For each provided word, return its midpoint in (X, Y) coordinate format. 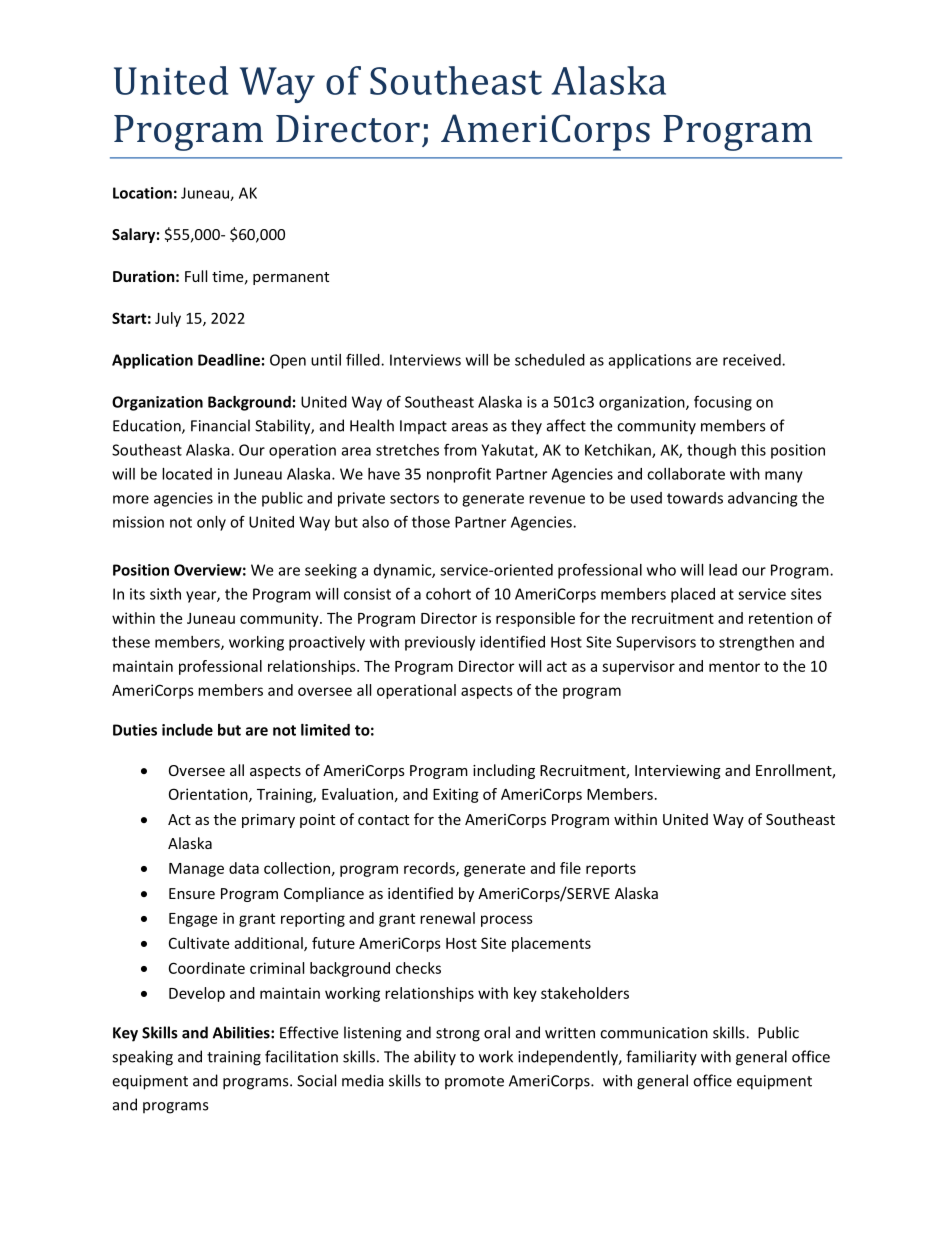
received (753, 360)
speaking (142, 1058)
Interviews (425, 360)
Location (142, 193)
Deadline (229, 360)
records (430, 869)
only (211, 523)
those (431, 522)
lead (723, 570)
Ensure (192, 893)
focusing (723, 403)
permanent (291, 278)
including (504, 771)
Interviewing (678, 772)
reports (611, 870)
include (187, 730)
